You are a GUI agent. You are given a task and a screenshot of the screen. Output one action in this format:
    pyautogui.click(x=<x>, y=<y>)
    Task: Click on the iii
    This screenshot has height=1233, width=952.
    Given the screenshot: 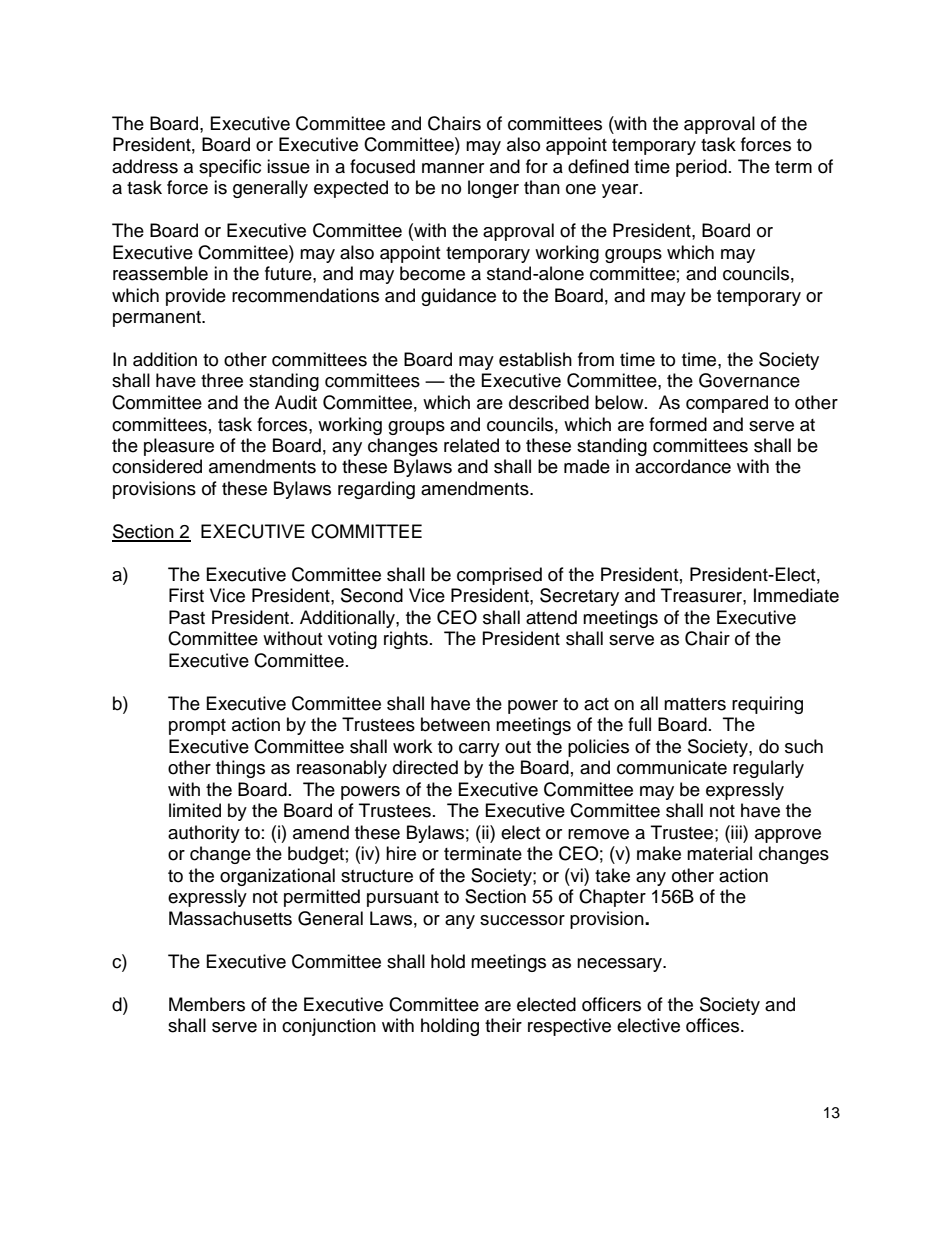 What is the action you would take?
    pyautogui.click(x=736, y=832)
